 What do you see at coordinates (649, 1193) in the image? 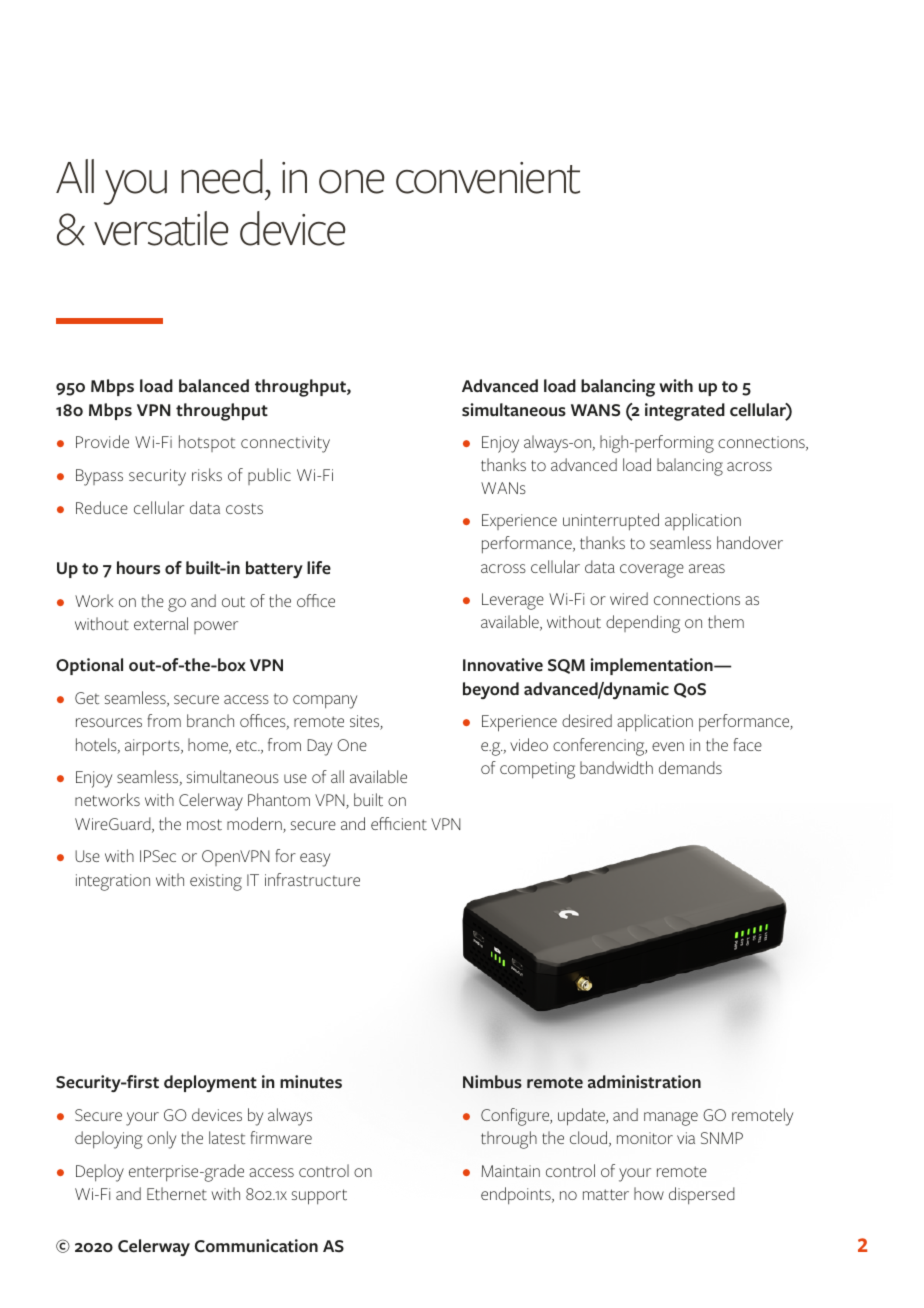
I see `how` at bounding box center [649, 1193].
